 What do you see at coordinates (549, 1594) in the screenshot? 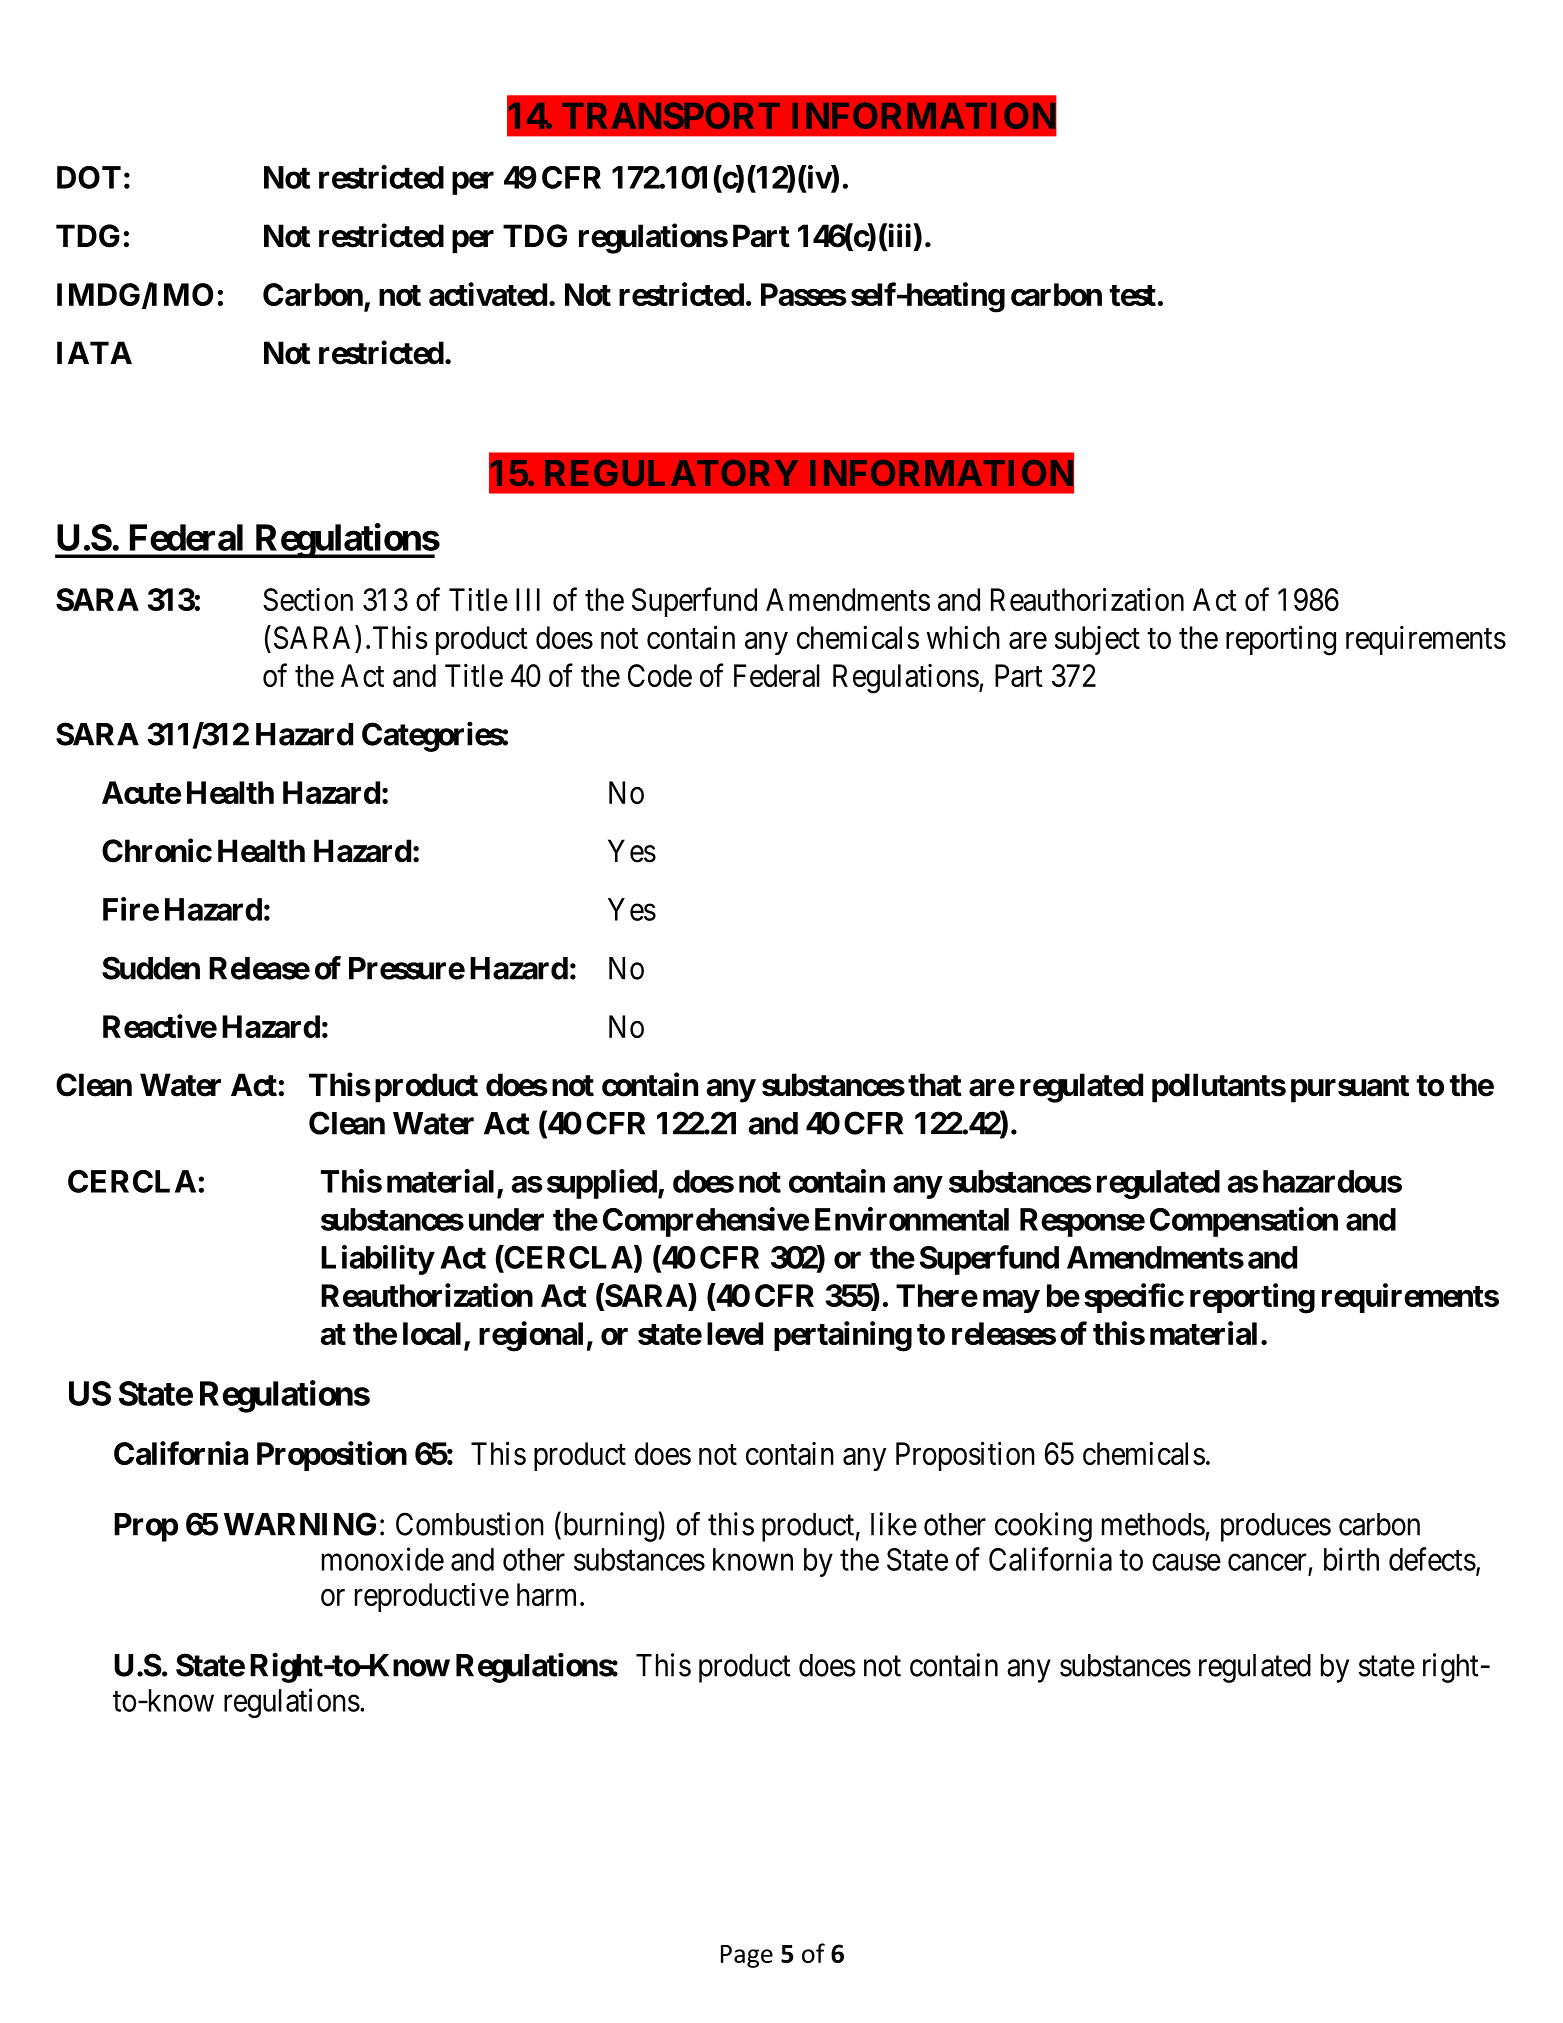
I see `harm` at bounding box center [549, 1594].
